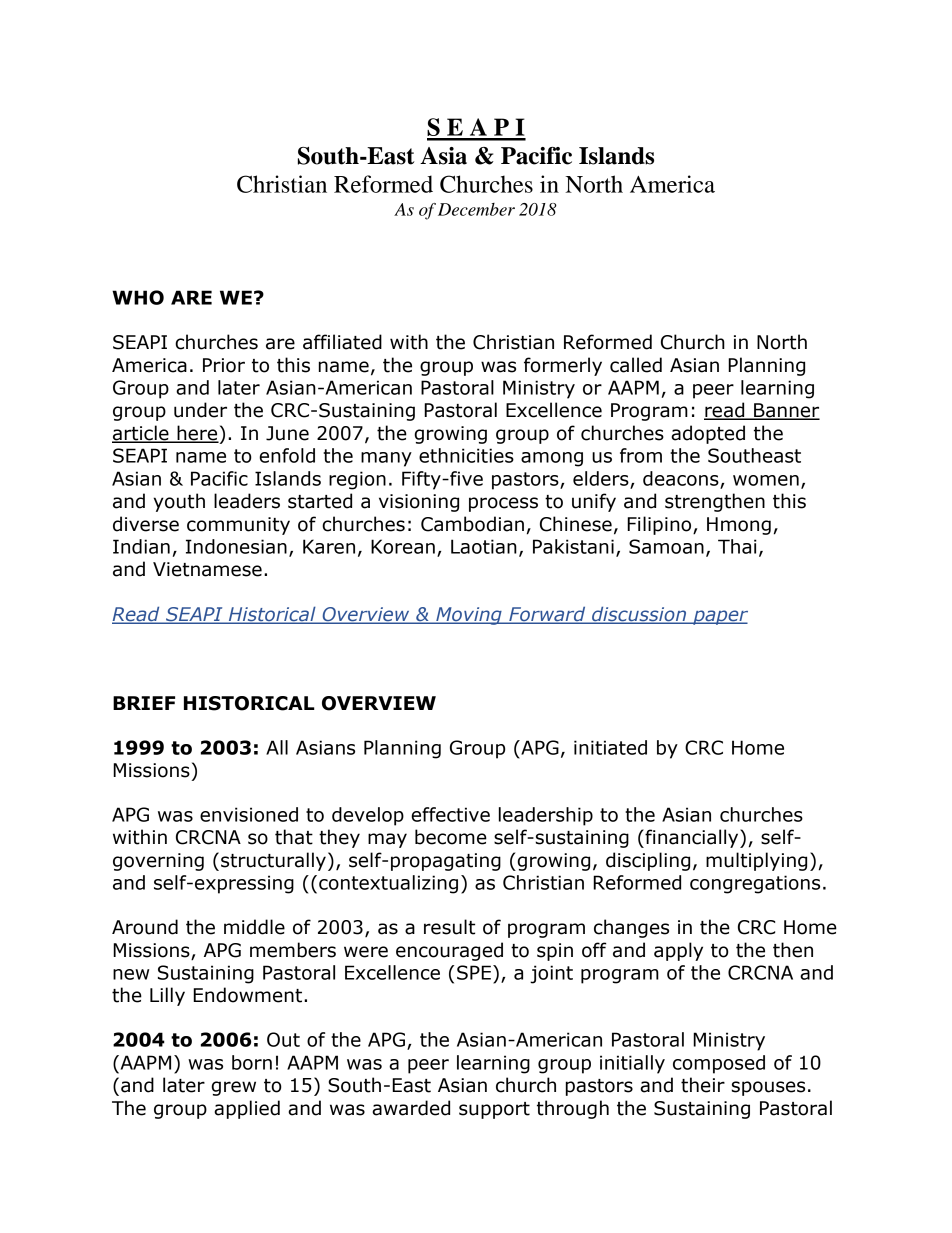 Image resolution: width=952 pixels, height=1233 pixels. I want to click on grew, so click(233, 1088).
